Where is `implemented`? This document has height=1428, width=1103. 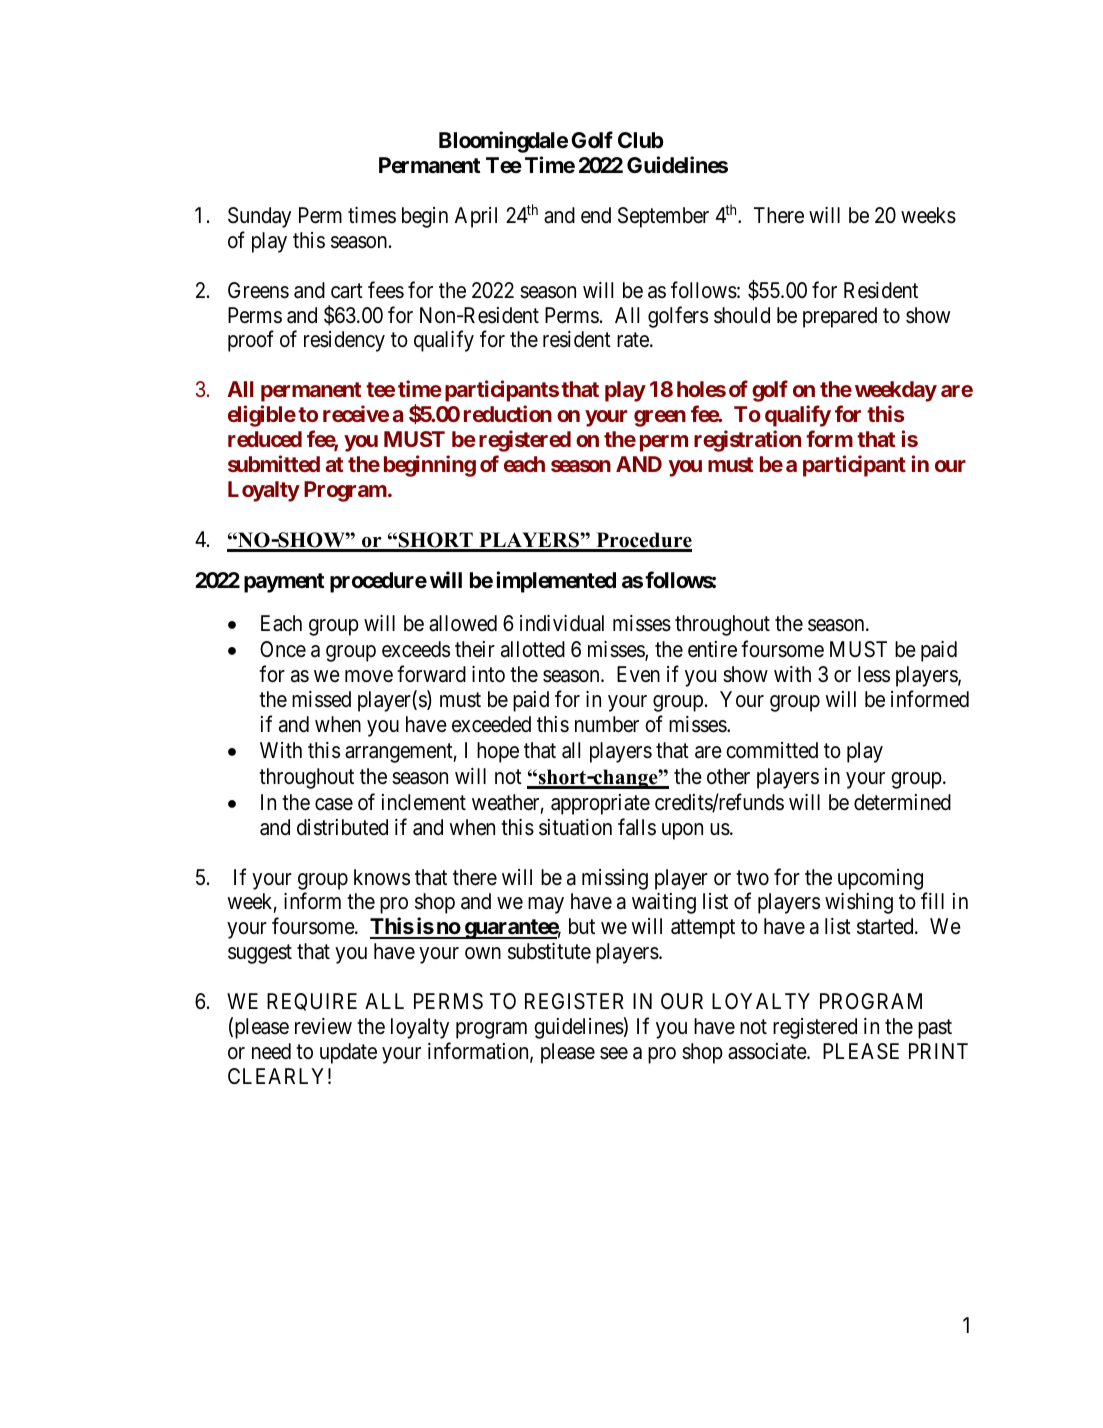
implemented is located at coordinates (556, 582).
